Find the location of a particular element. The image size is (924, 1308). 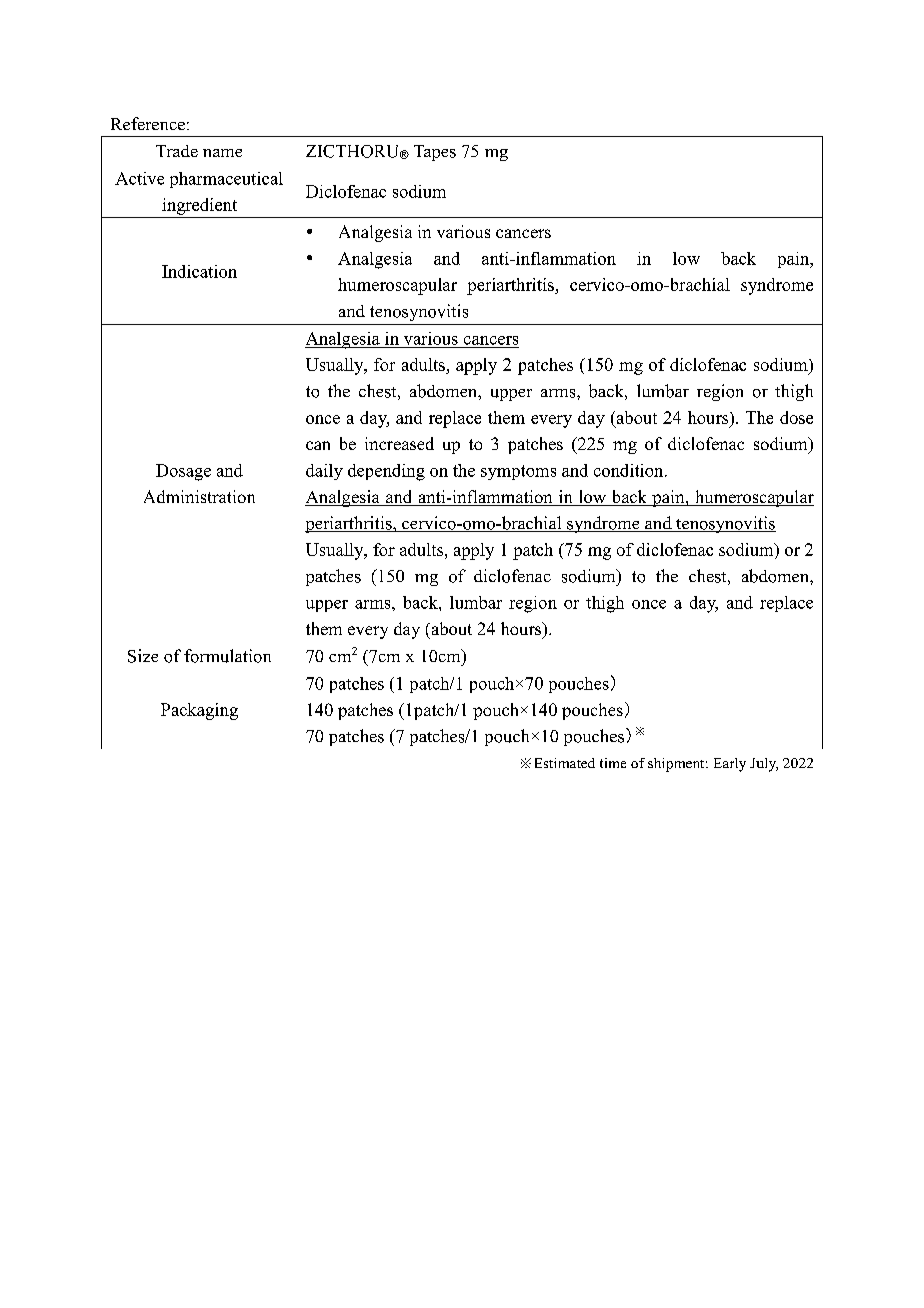

name is located at coordinates (222, 153).
